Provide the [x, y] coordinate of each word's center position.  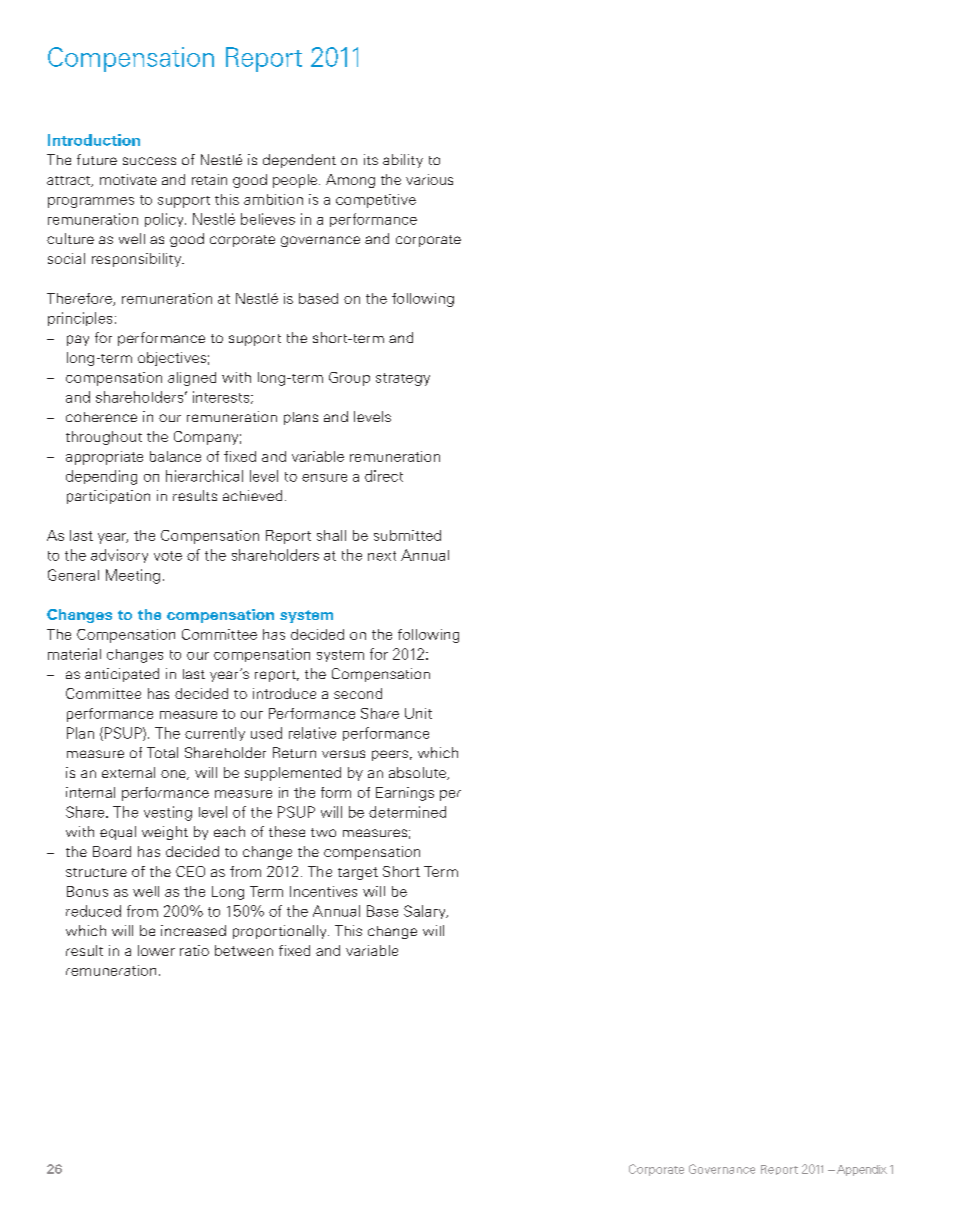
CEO [190, 871]
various [429, 179]
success [149, 161]
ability [403, 161]
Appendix [862, 1170]
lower [156, 950]
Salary [426, 912]
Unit [418, 713]
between [244, 950]
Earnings [405, 794]
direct [384, 476]
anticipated [122, 675]
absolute [418, 773]
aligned [192, 379]
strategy [403, 379]
